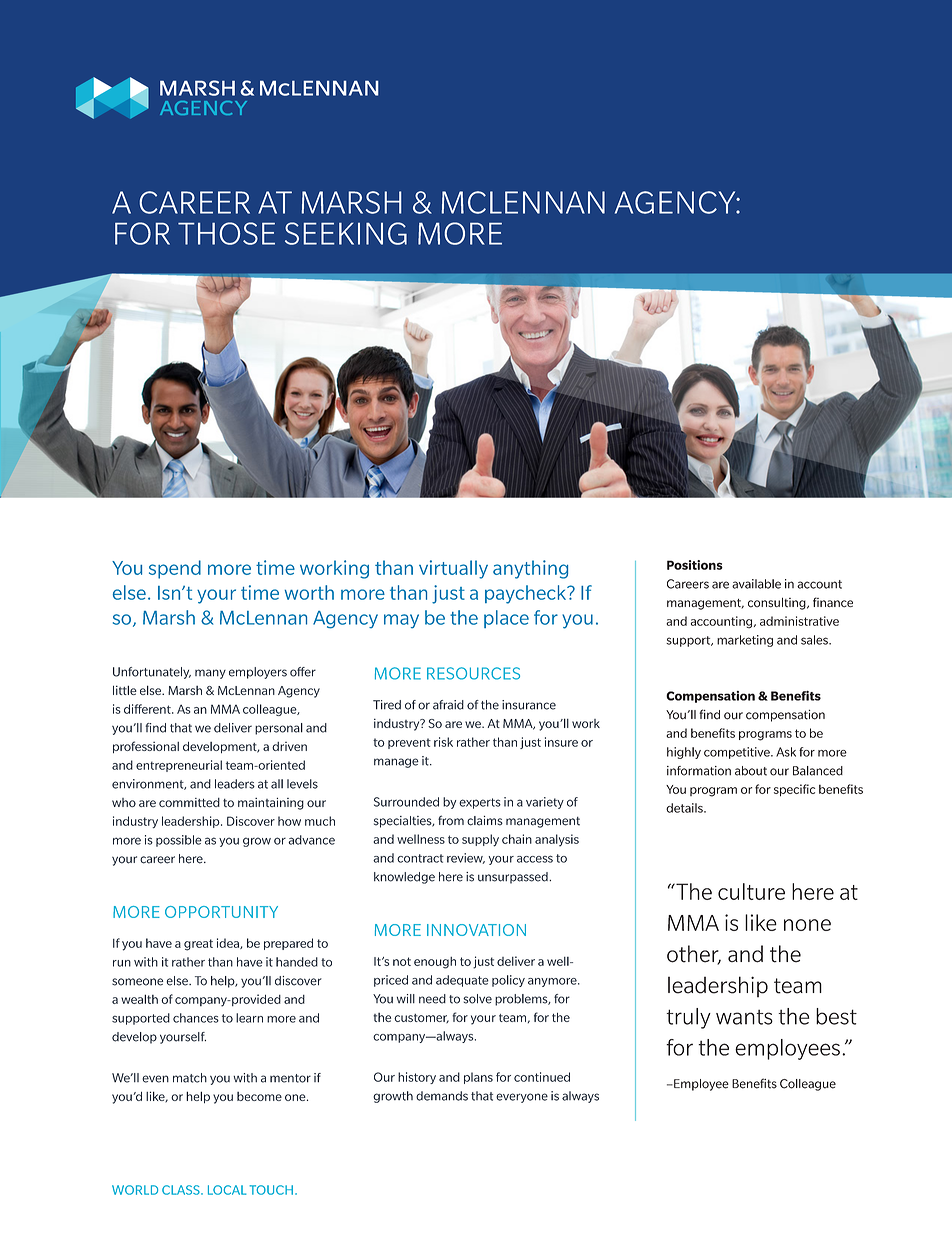  What do you see at coordinates (443, 742) in the document?
I see `risk` at bounding box center [443, 742].
